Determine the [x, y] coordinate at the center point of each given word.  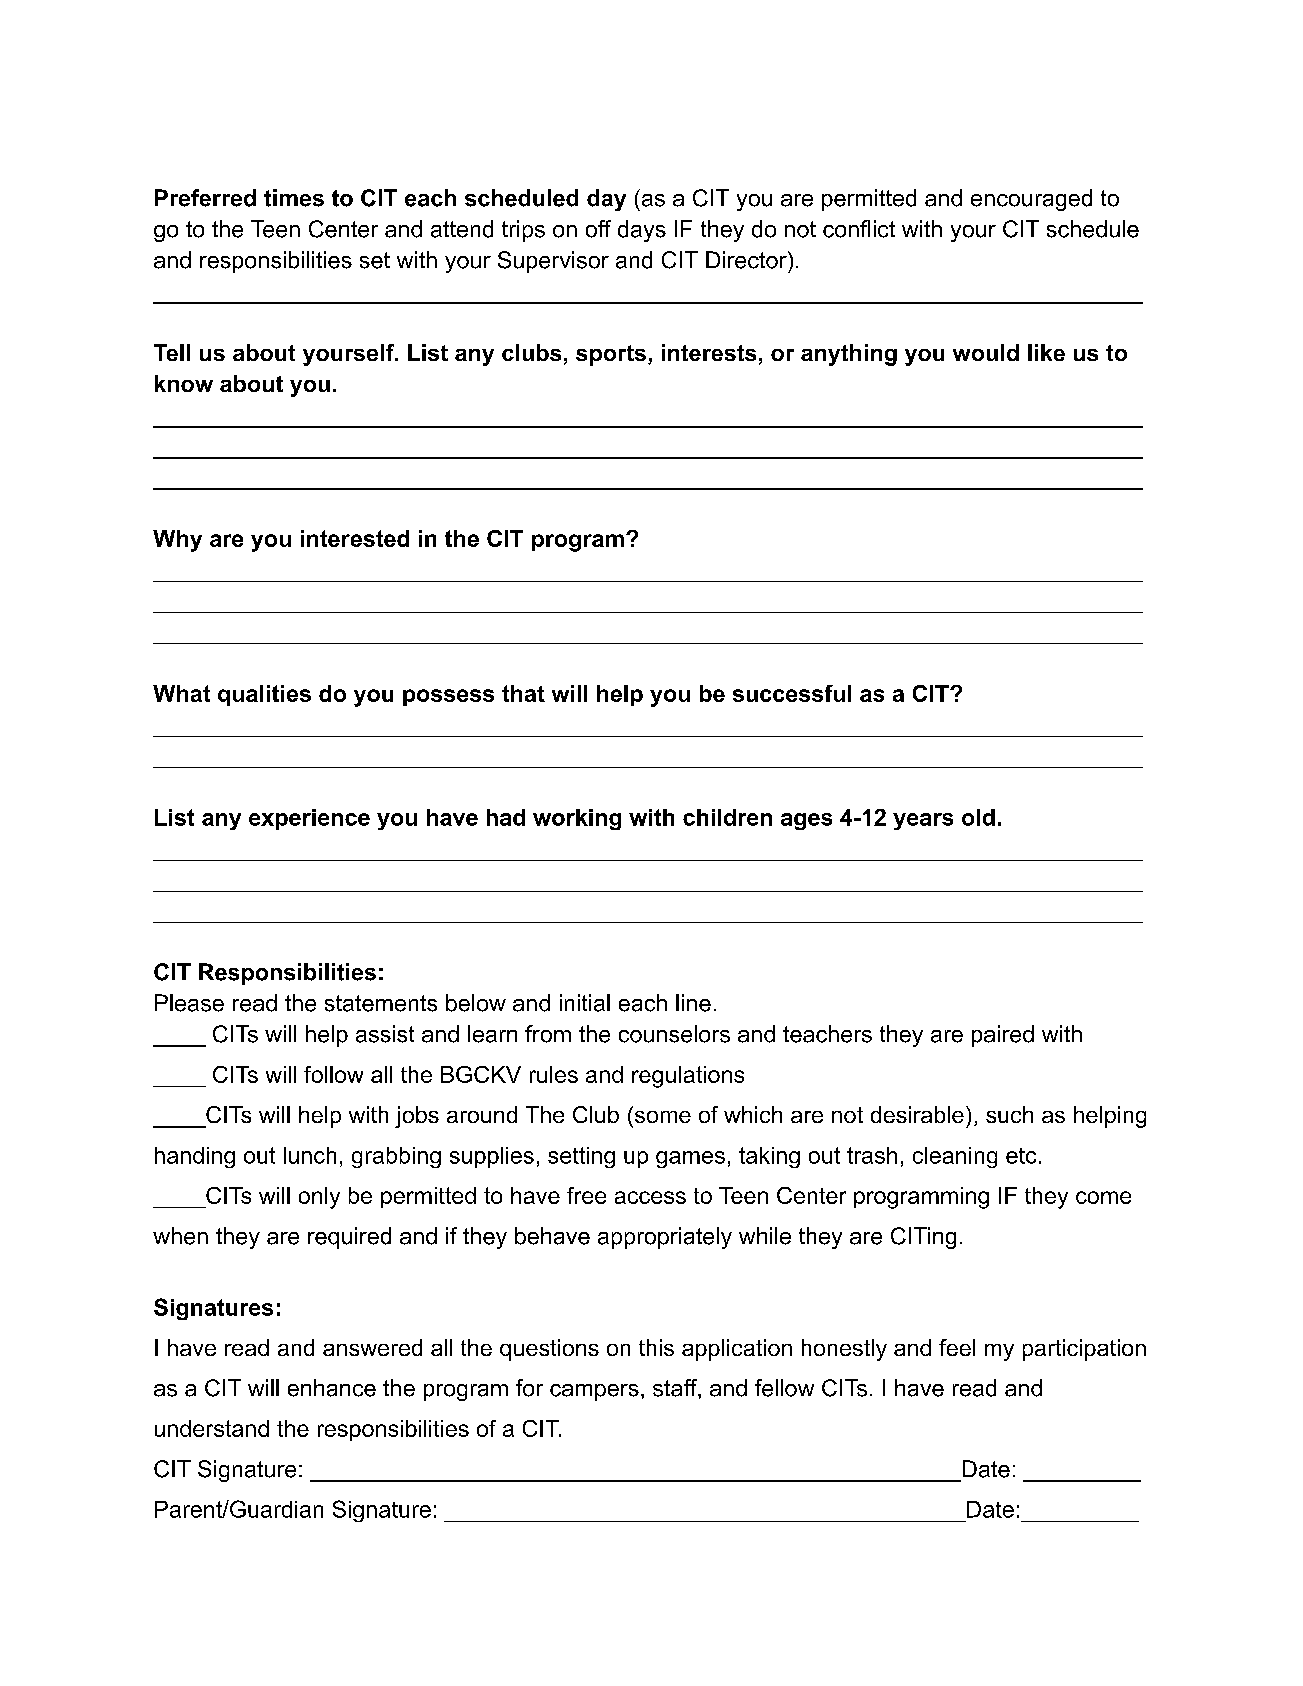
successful [792, 693]
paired [1003, 1036]
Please [189, 1003]
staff [676, 1388]
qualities [264, 695]
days [642, 231]
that [523, 693]
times [294, 198]
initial [585, 1003]
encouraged [1031, 200]
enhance [332, 1388]
